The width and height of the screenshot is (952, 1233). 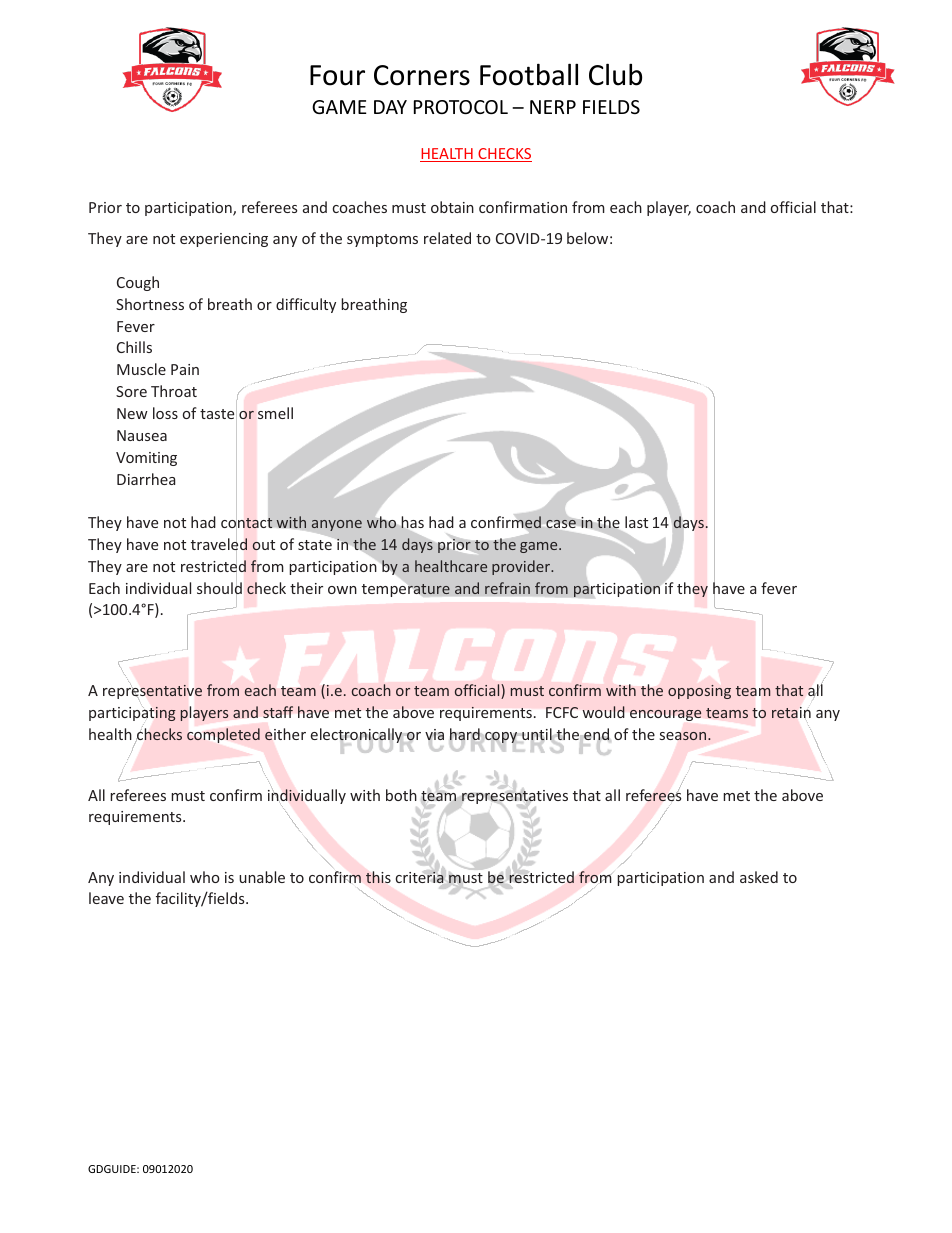 What do you see at coordinates (461, 107) in the screenshot?
I see `PROTOCOL` at bounding box center [461, 107].
